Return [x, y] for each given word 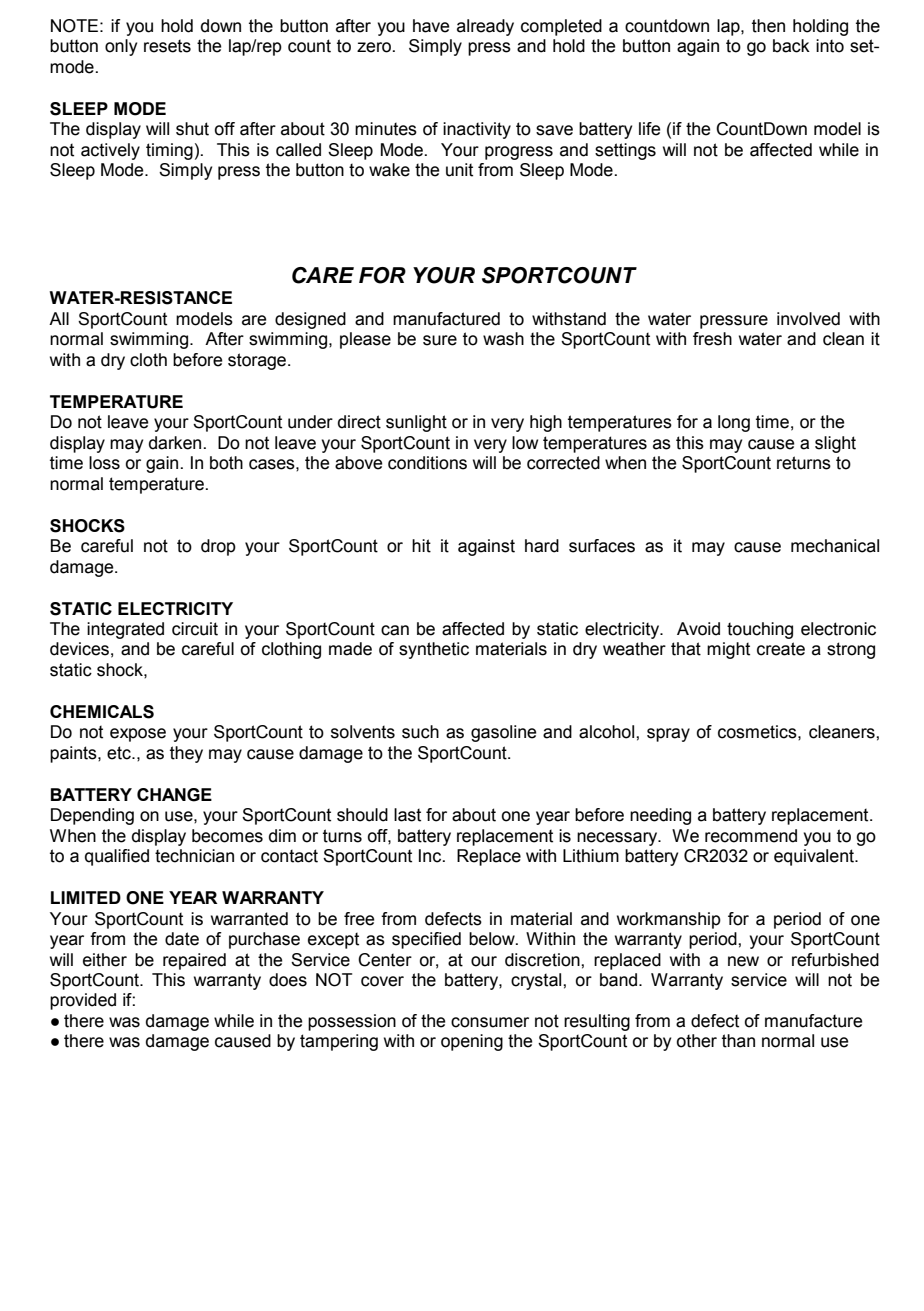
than [738, 1041]
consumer [490, 1022]
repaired [194, 961]
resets [167, 46]
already [485, 27]
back [791, 46]
